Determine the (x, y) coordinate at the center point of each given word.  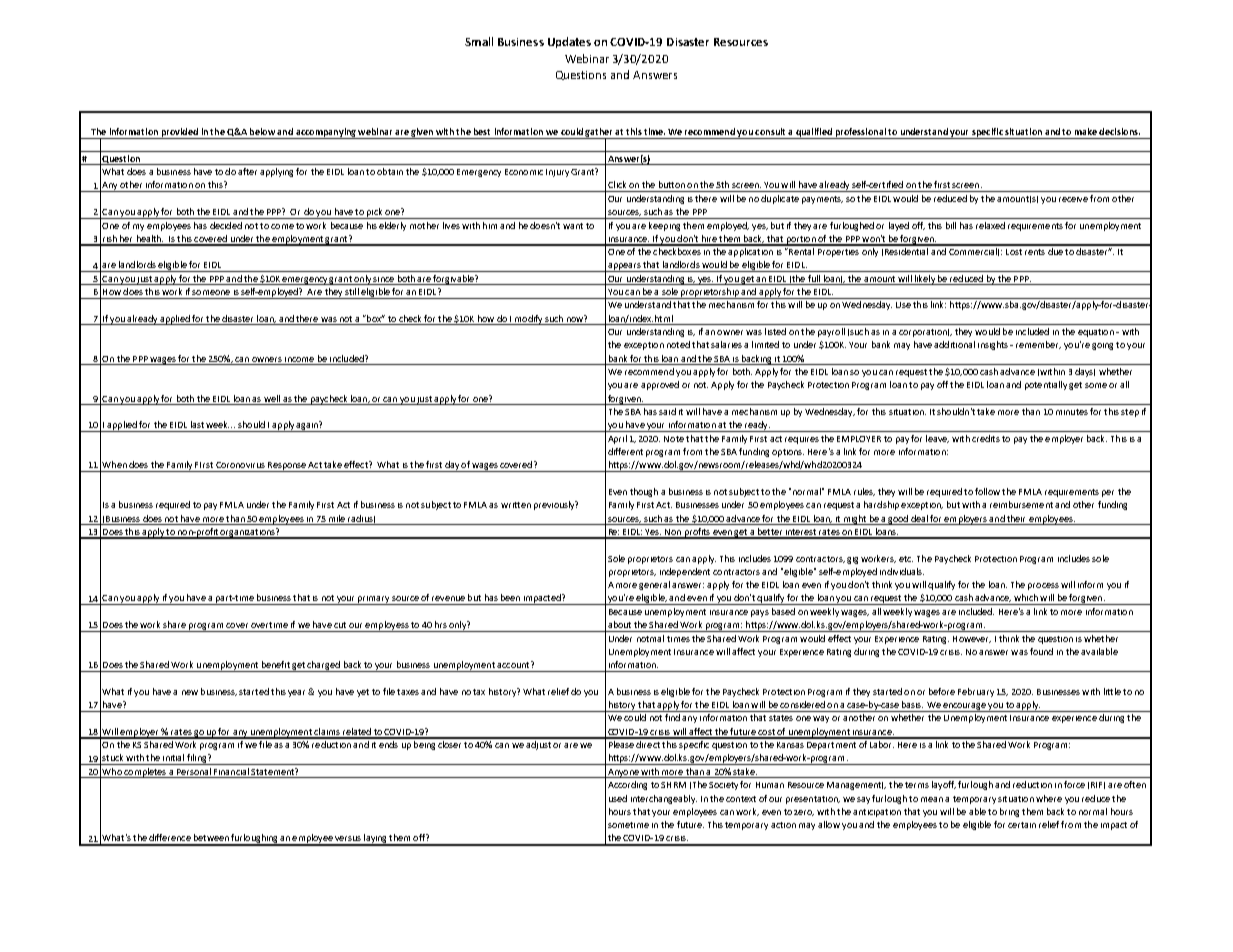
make (1086, 131)
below (262, 131)
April (617, 439)
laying (375, 840)
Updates (569, 42)
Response (287, 467)
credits (986, 438)
